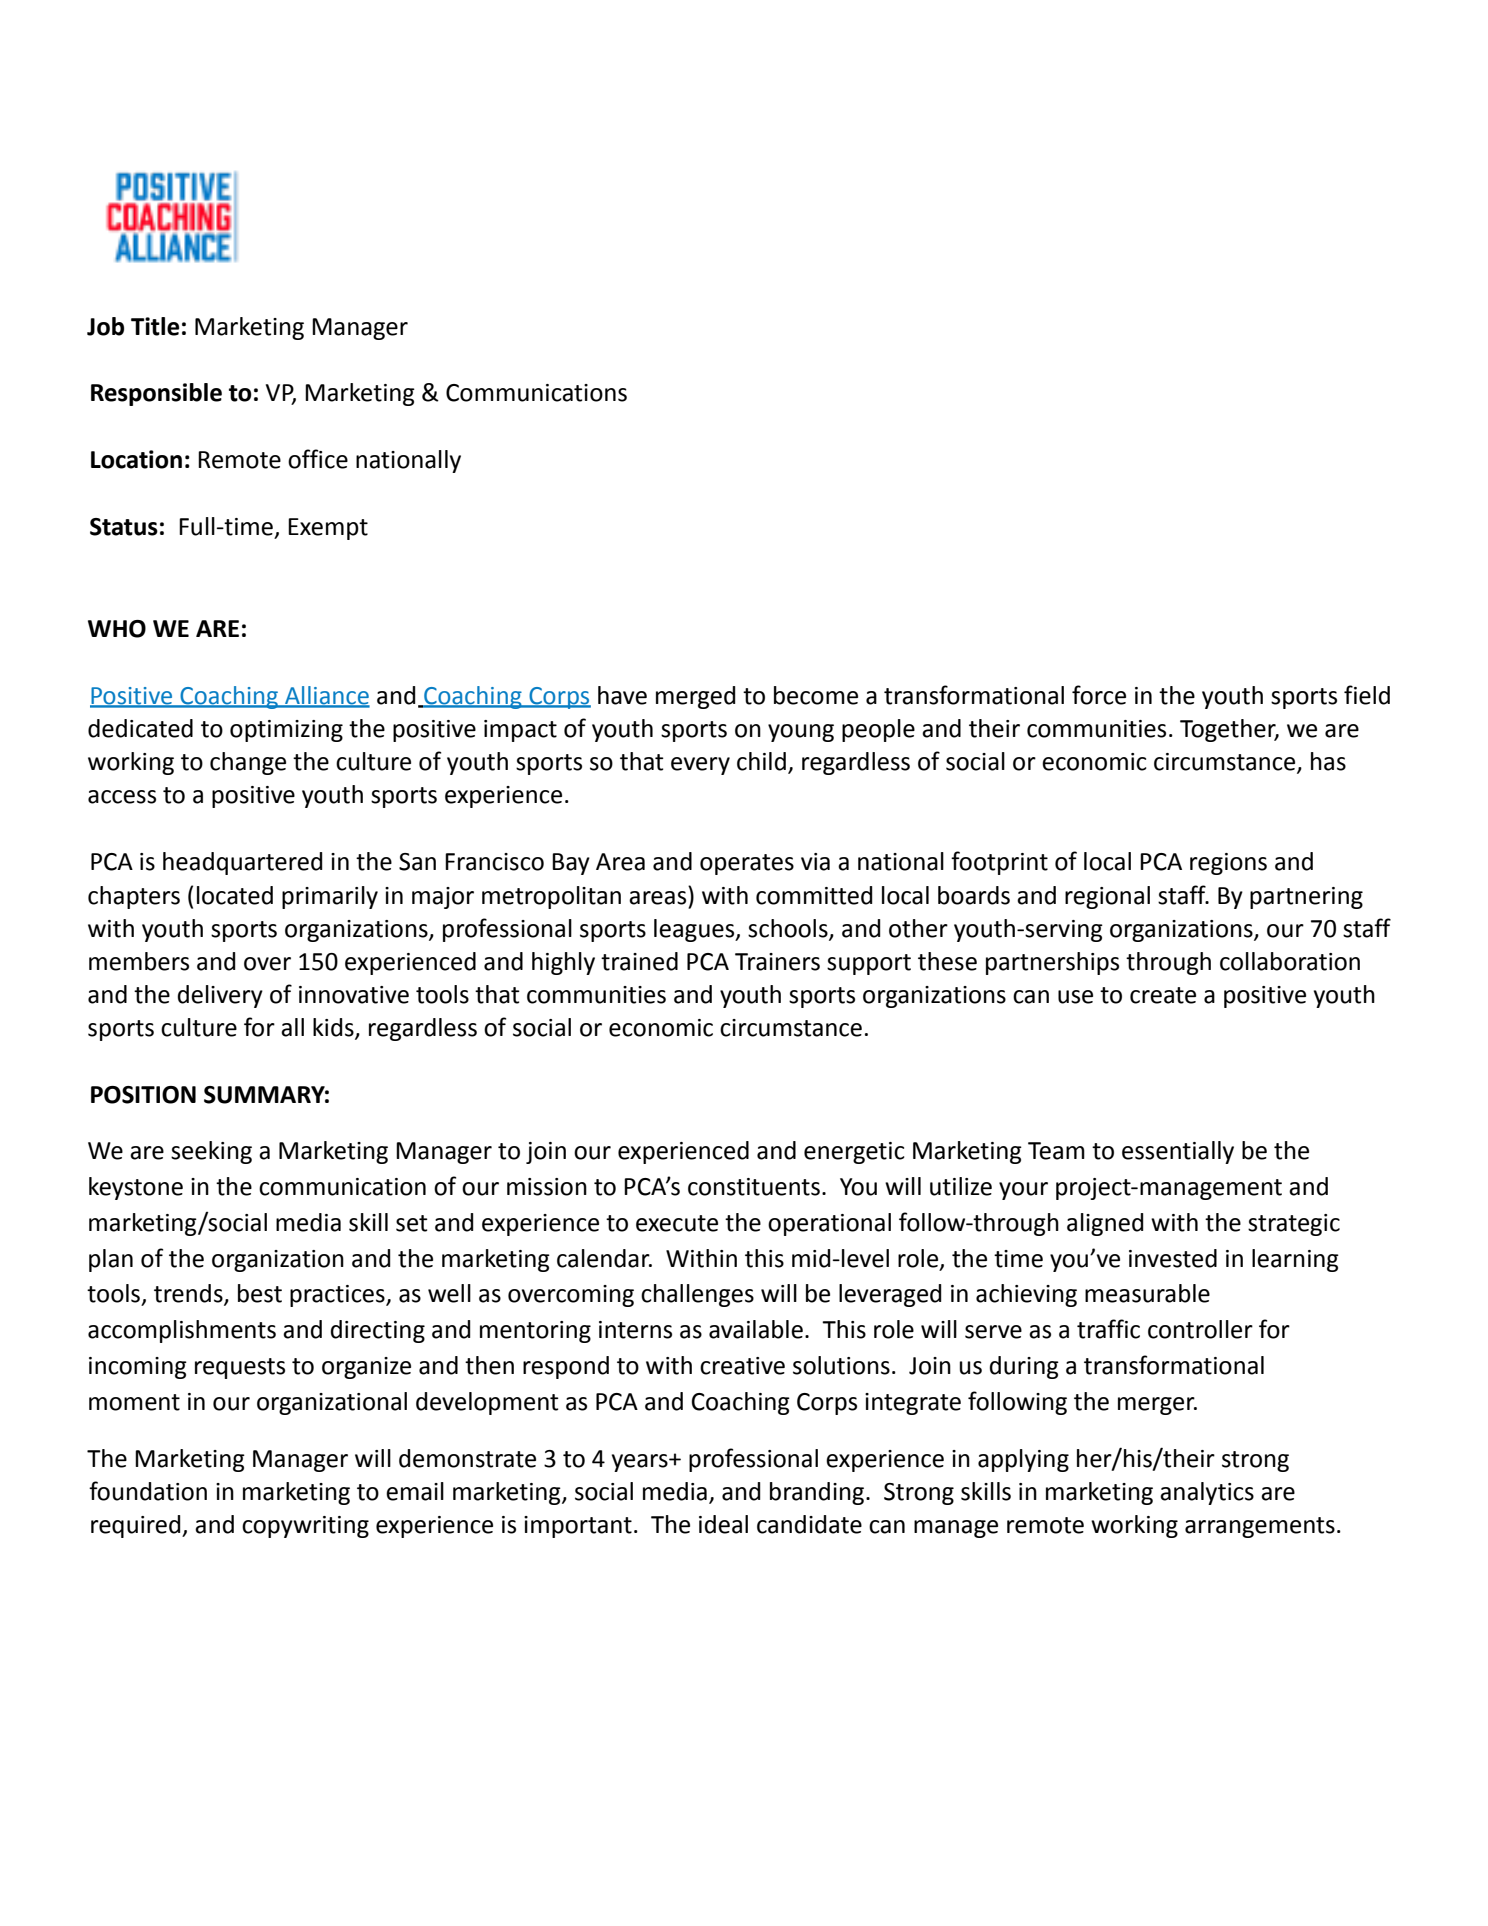  Describe the element at coordinates (235, 895) in the screenshot. I see `located` at that location.
